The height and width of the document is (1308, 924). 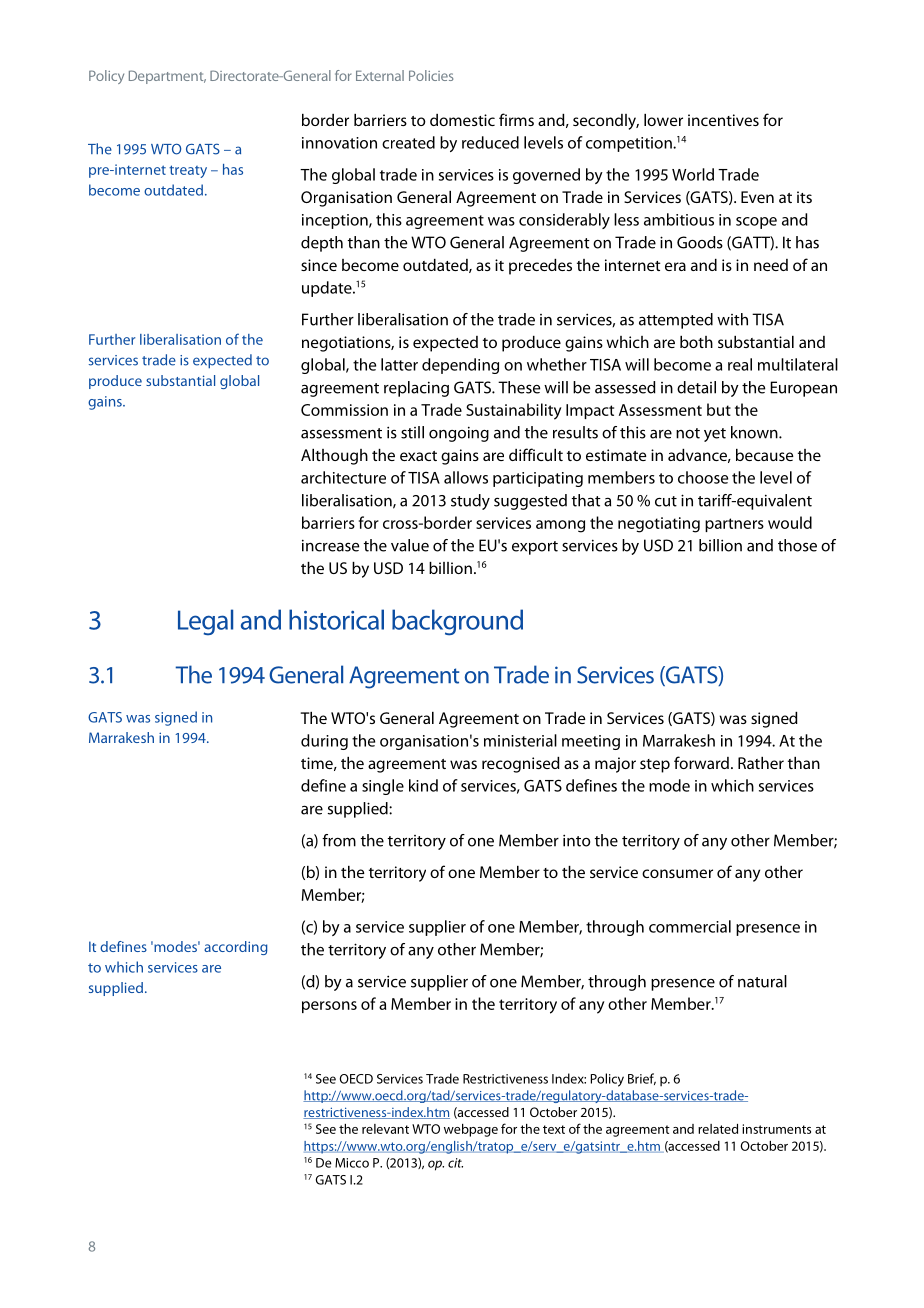 I want to click on background, so click(x=457, y=622).
